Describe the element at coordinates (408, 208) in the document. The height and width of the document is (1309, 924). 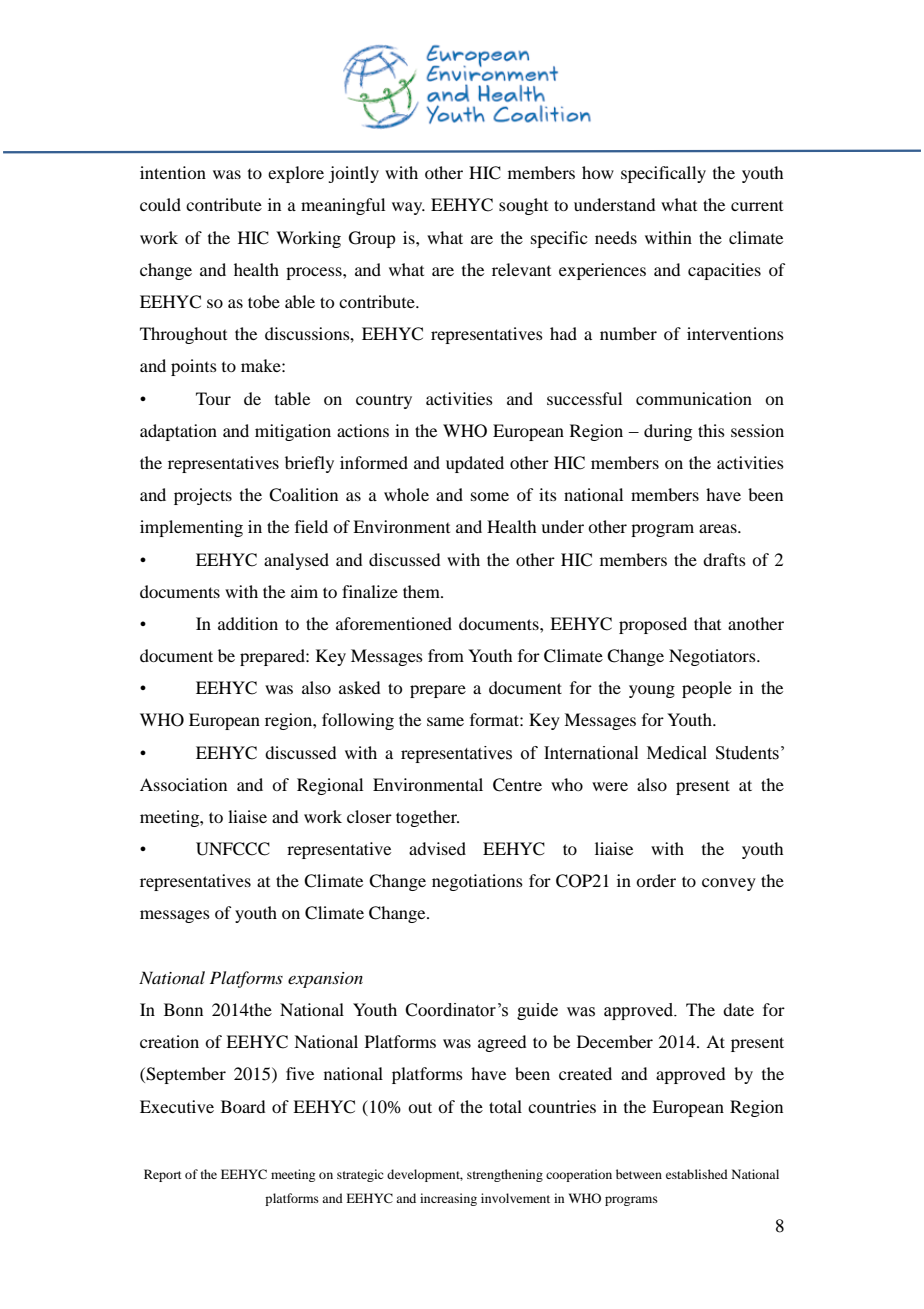
I see `way` at that location.
